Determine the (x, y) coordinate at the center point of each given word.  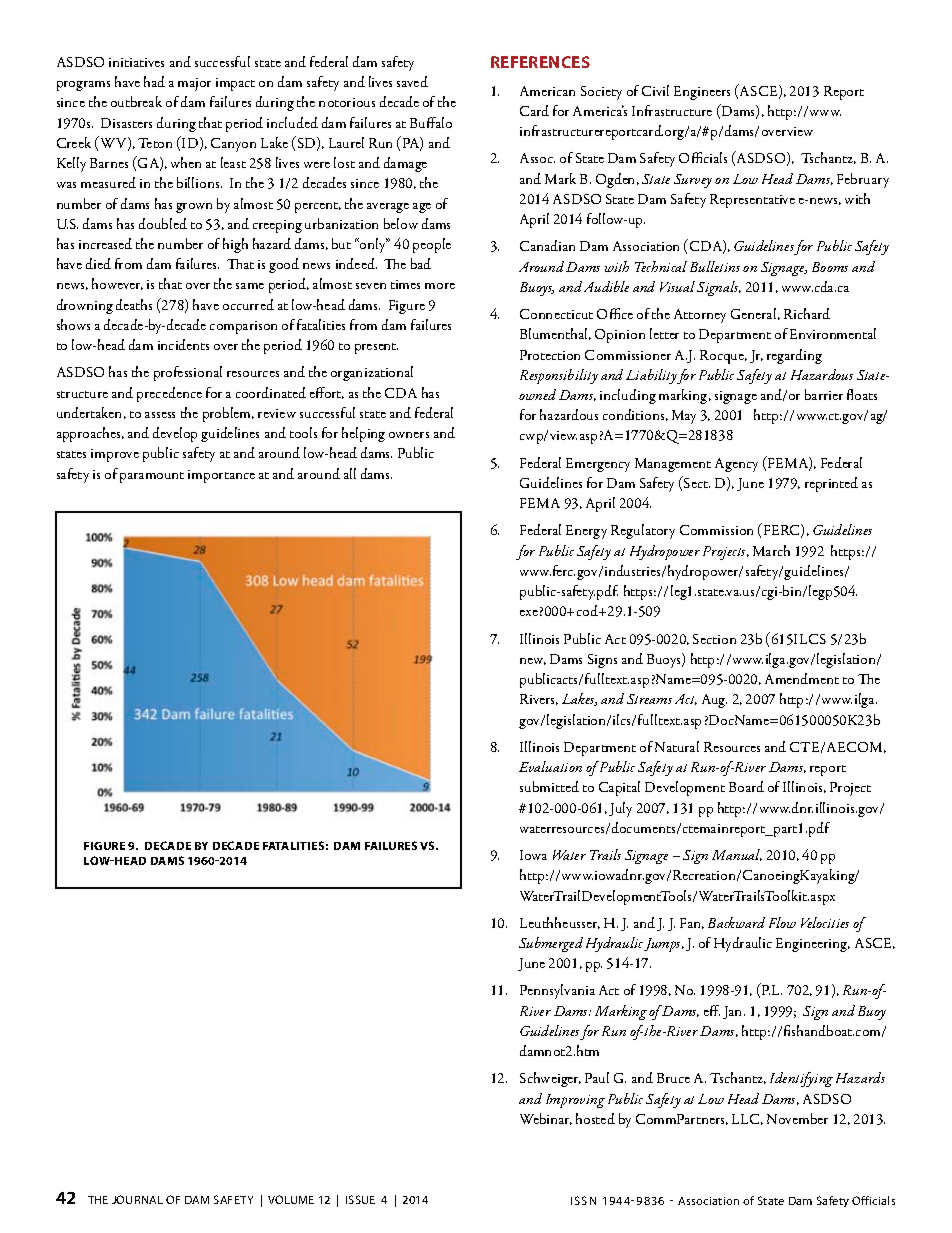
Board (746, 786)
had (154, 81)
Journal (137, 1199)
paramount (152, 477)
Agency (736, 465)
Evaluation (550, 766)
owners (409, 435)
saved (412, 81)
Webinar (546, 1119)
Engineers (702, 93)
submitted (549, 786)
